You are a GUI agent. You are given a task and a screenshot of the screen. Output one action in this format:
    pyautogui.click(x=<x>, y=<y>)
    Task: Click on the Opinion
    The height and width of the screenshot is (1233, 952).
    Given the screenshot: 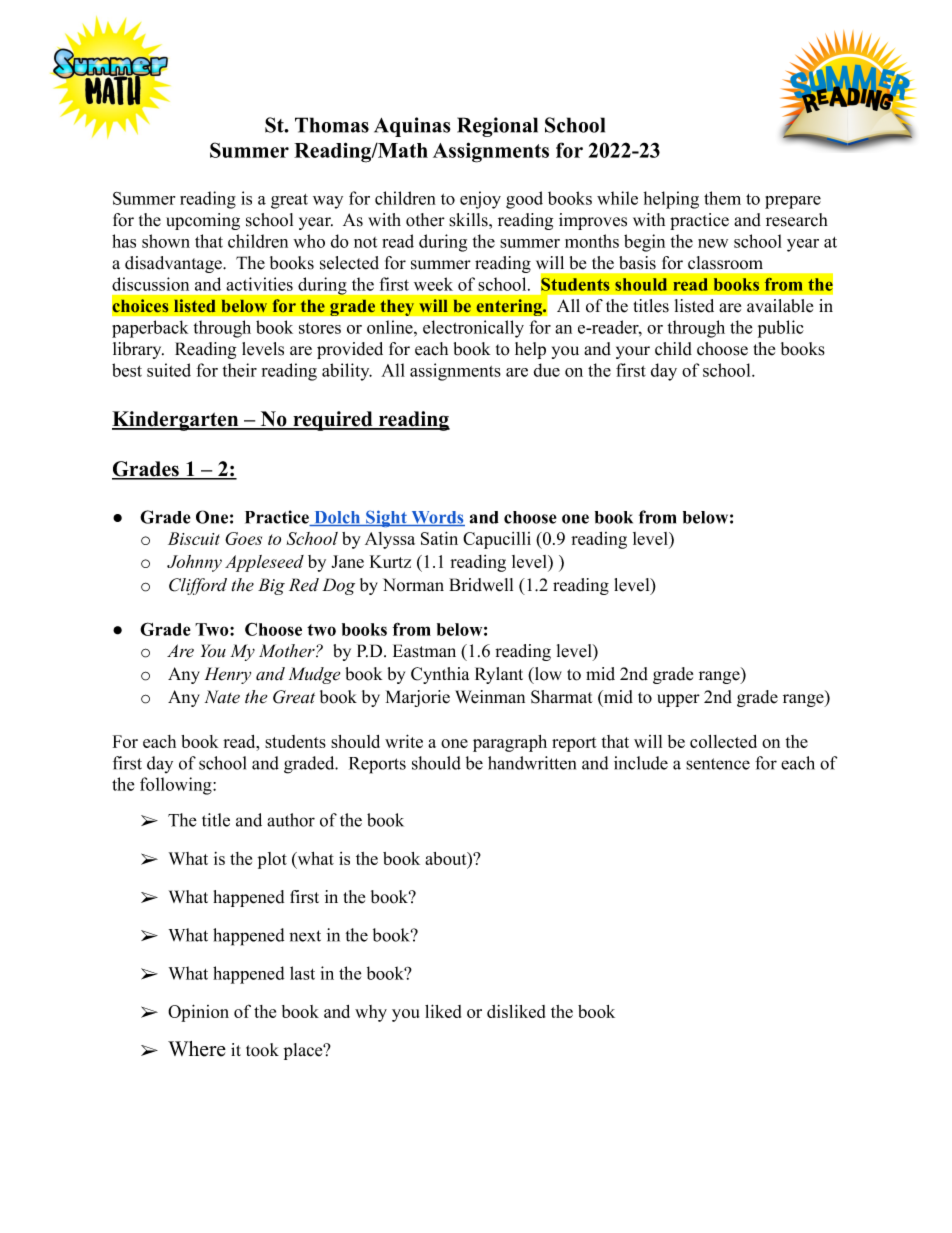 What is the action you would take?
    pyautogui.click(x=198, y=1013)
